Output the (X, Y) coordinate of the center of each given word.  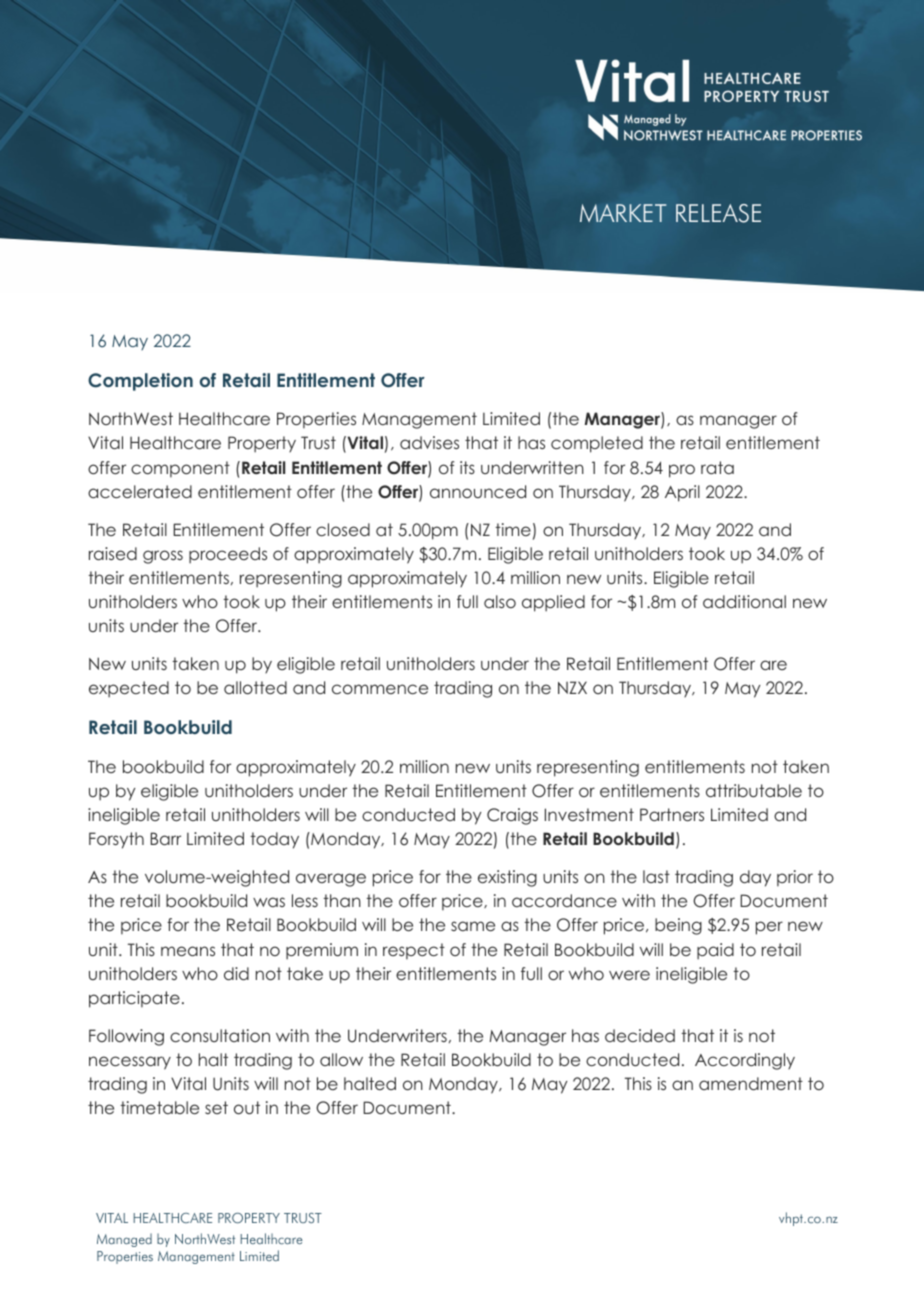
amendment (751, 1083)
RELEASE (718, 213)
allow (341, 1059)
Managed (124, 1240)
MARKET (623, 213)
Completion (140, 382)
